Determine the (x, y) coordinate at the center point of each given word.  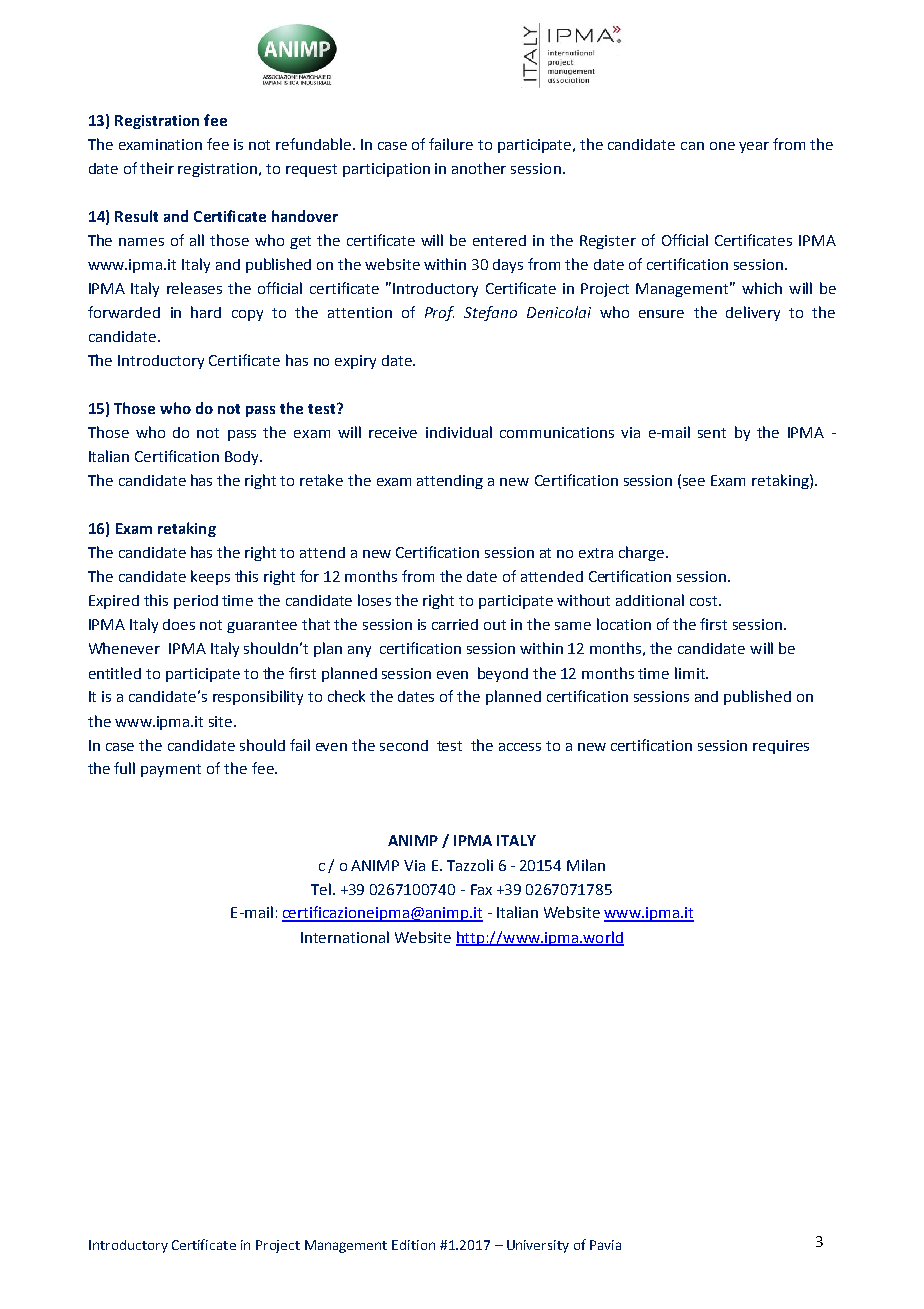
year (754, 147)
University (538, 1246)
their (157, 168)
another (479, 168)
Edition (413, 1245)
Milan (586, 865)
